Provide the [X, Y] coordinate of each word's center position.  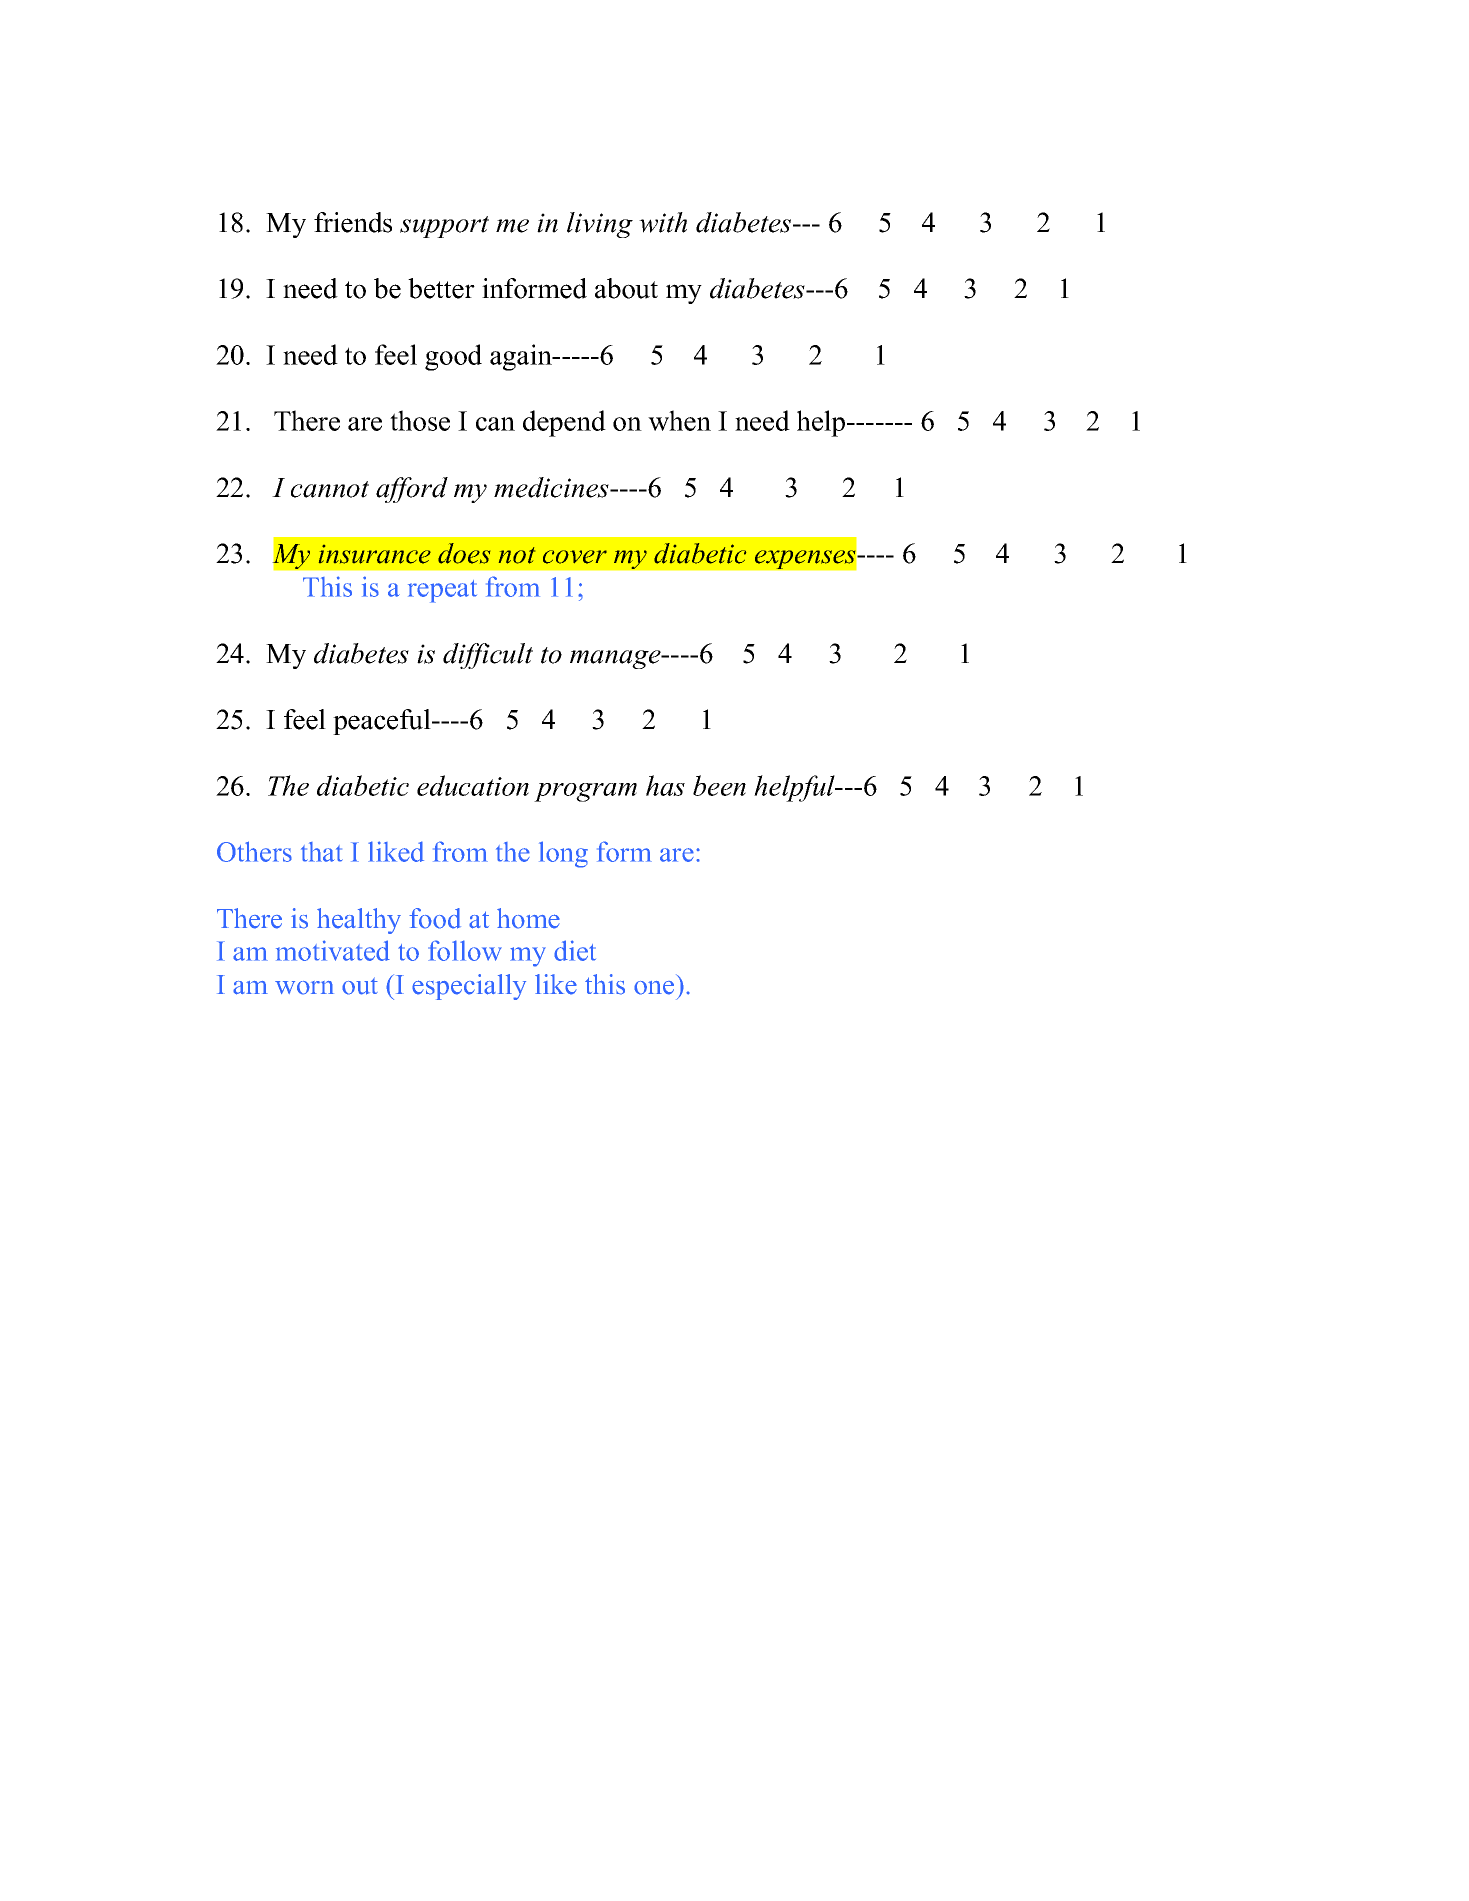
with [663, 222]
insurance [375, 554]
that [322, 852]
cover [575, 557]
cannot [330, 489]
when [679, 420]
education [473, 785]
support [444, 227]
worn [304, 988]
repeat [442, 591]
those [420, 420]
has [665, 785]
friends [353, 222]
